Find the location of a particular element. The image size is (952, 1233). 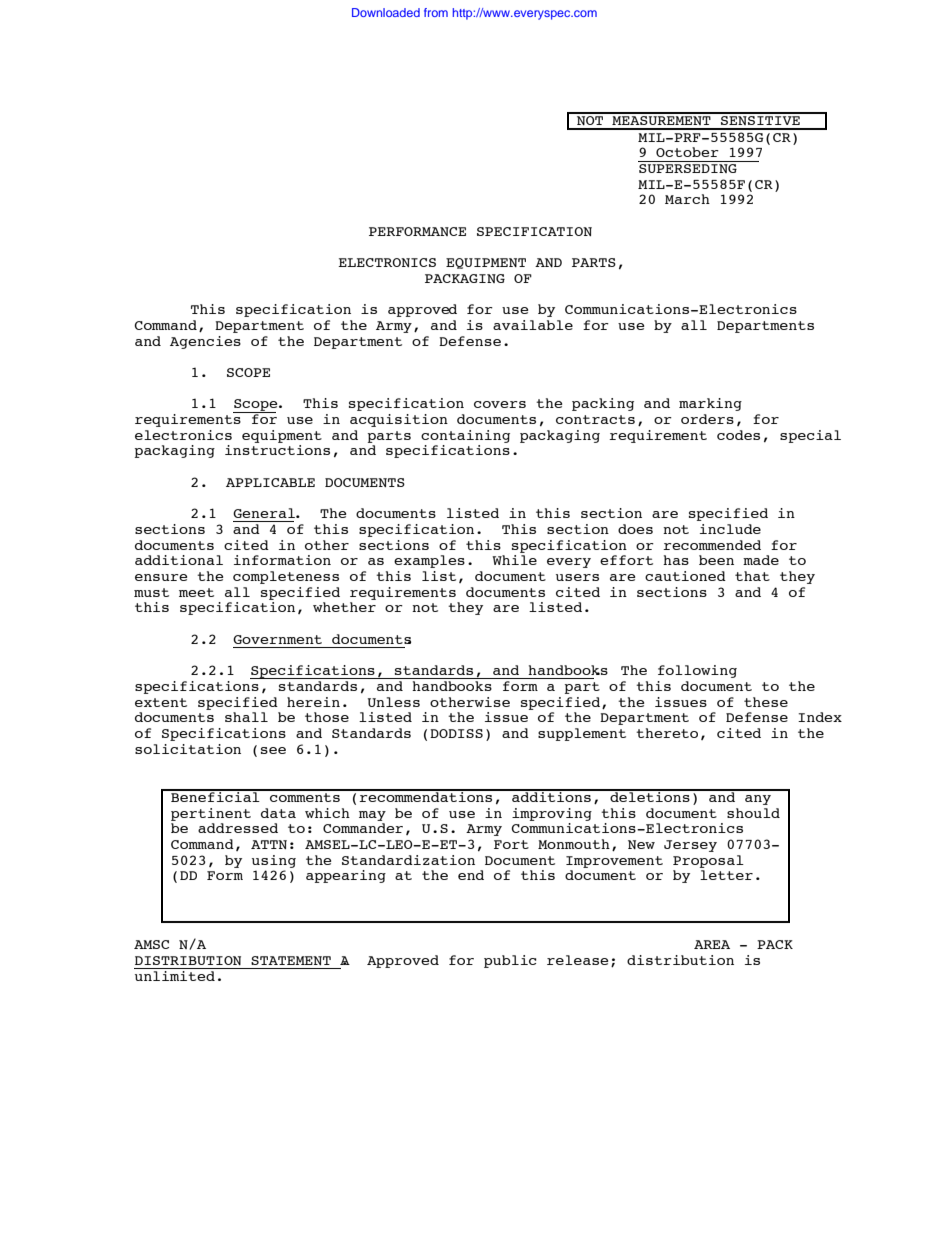

from is located at coordinates (436, 12).
